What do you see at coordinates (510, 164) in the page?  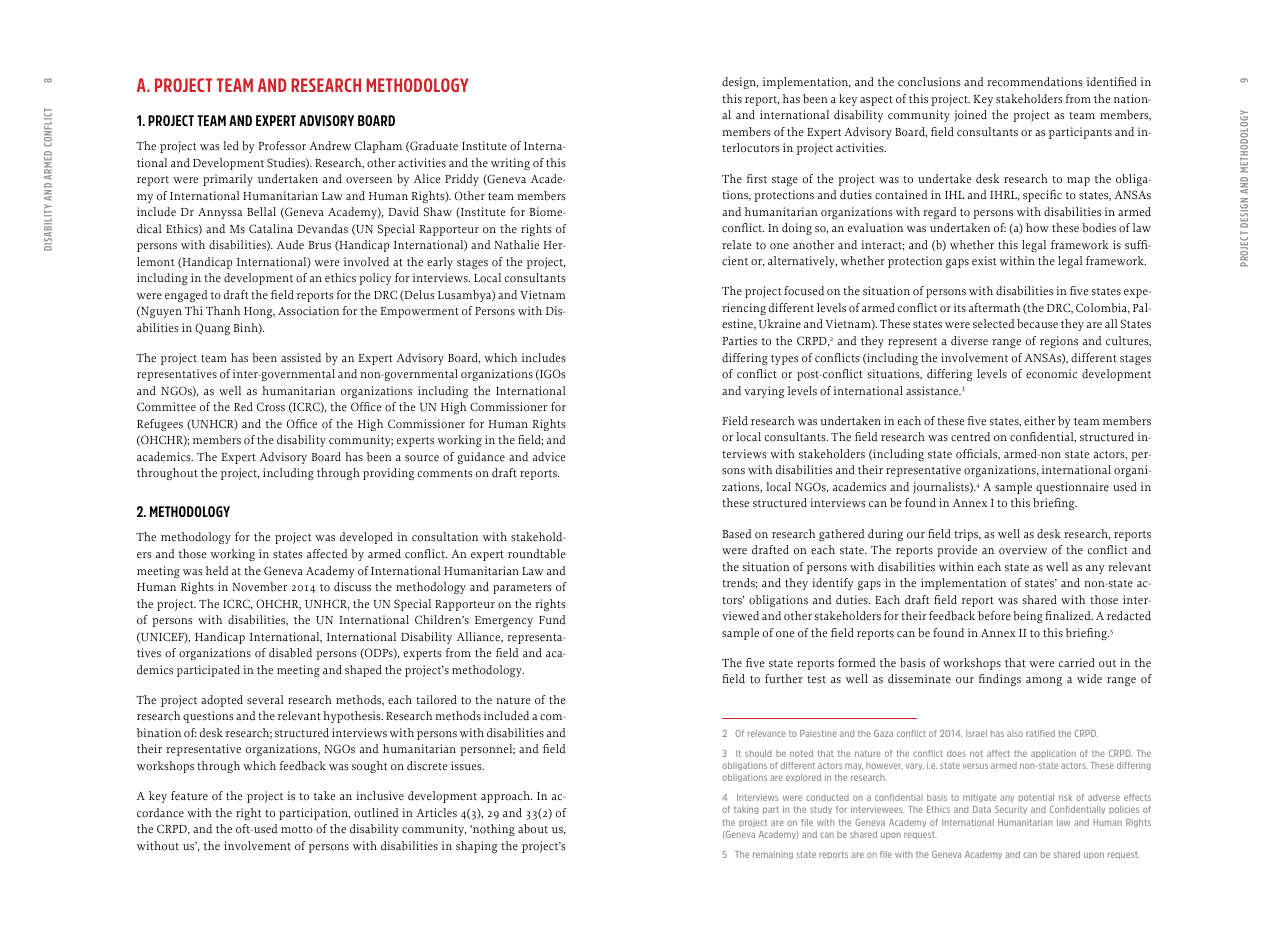 I see `writing` at bounding box center [510, 164].
